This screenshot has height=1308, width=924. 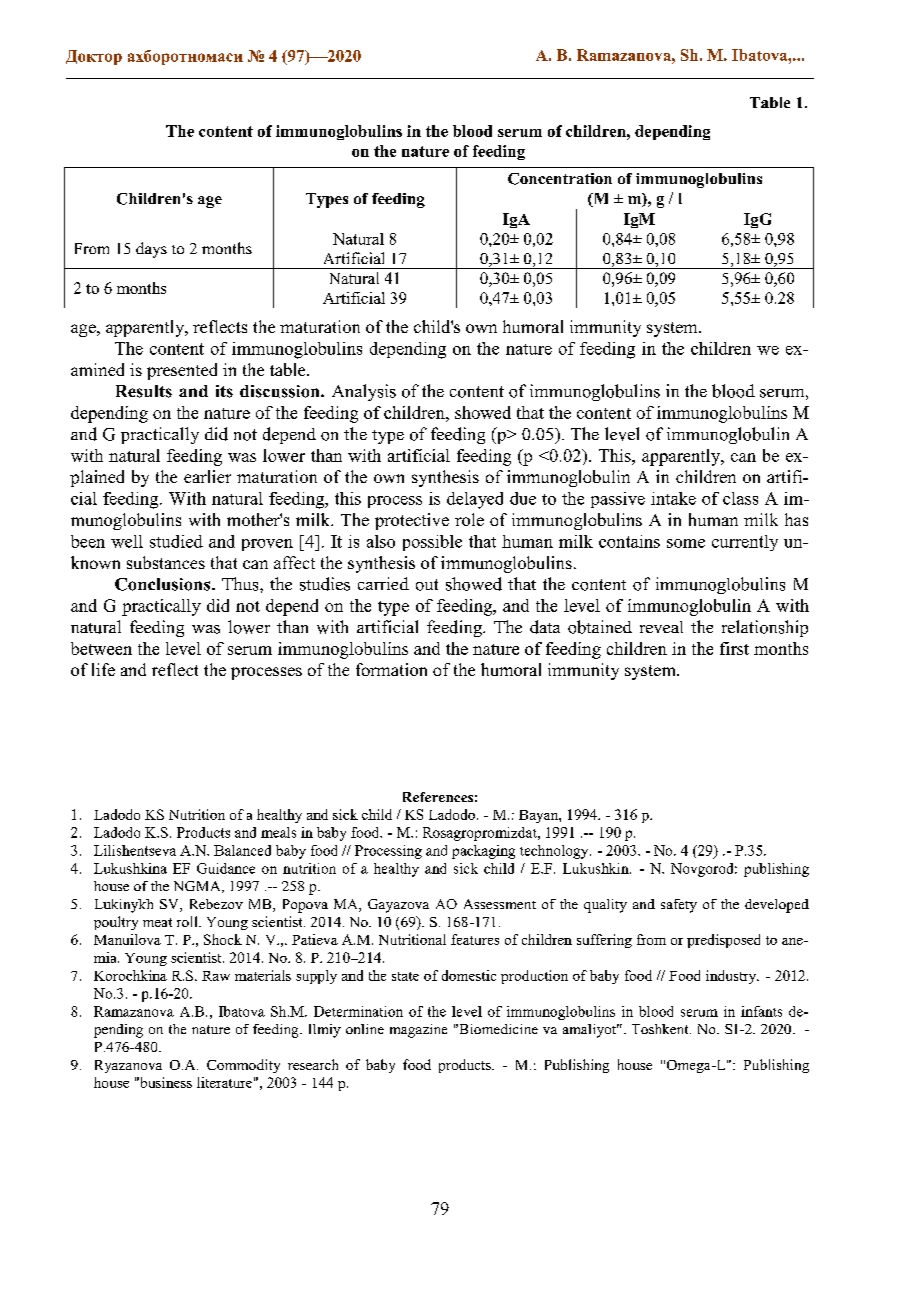 I want to click on discussion, so click(x=281, y=391).
